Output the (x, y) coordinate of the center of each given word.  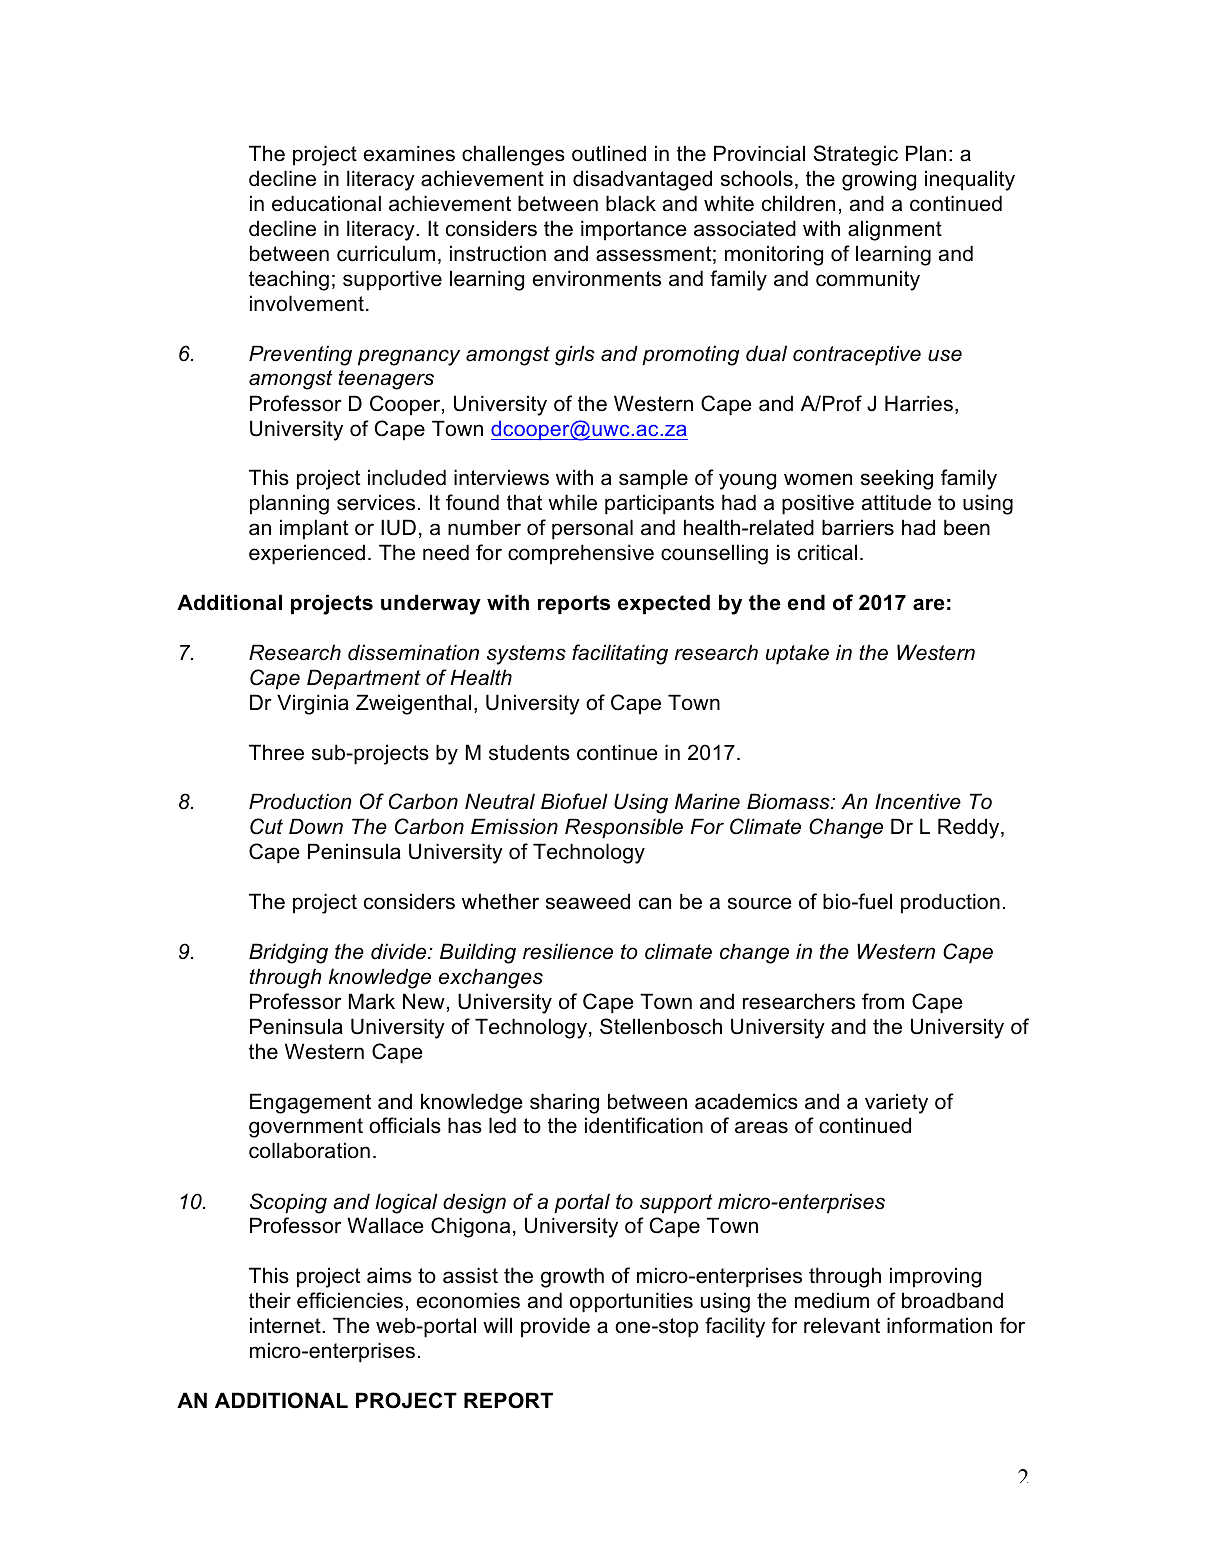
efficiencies (350, 1300)
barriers (858, 527)
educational (326, 203)
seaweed (588, 901)
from (883, 1001)
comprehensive (581, 554)
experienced (307, 554)
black (631, 203)
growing (879, 180)
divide (400, 951)
